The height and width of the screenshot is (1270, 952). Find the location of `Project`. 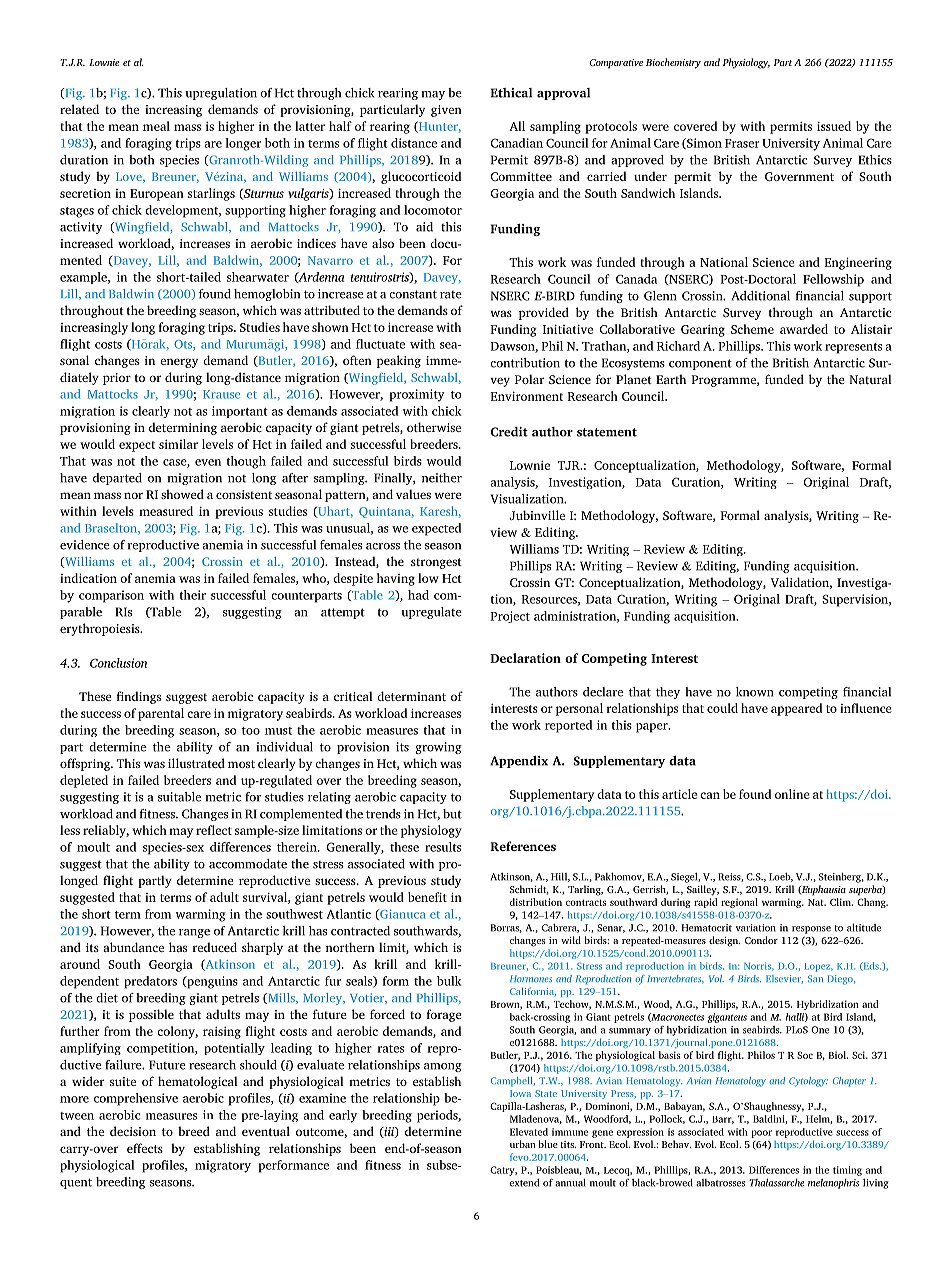

Project is located at coordinates (510, 617).
